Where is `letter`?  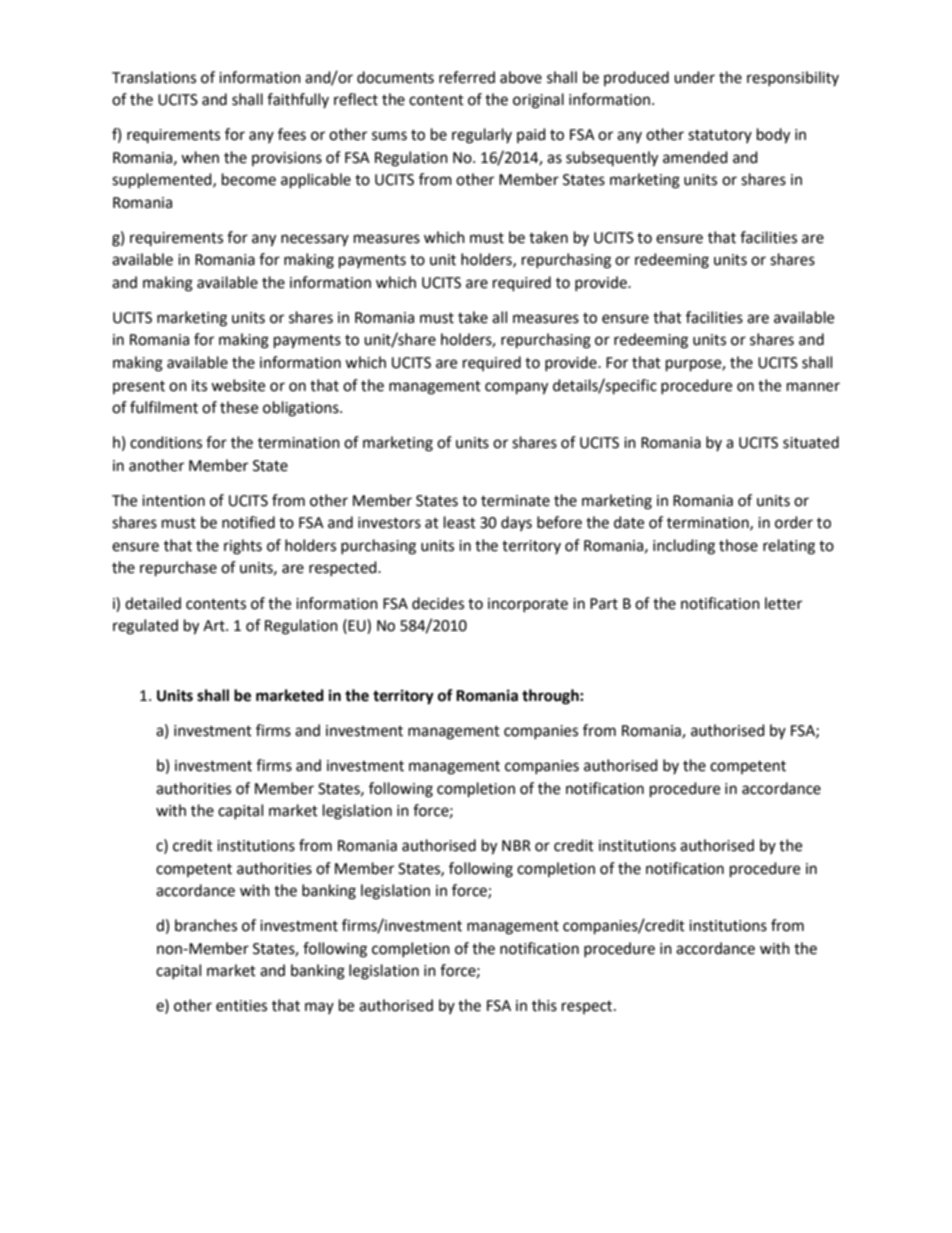 letter is located at coordinates (783, 603).
